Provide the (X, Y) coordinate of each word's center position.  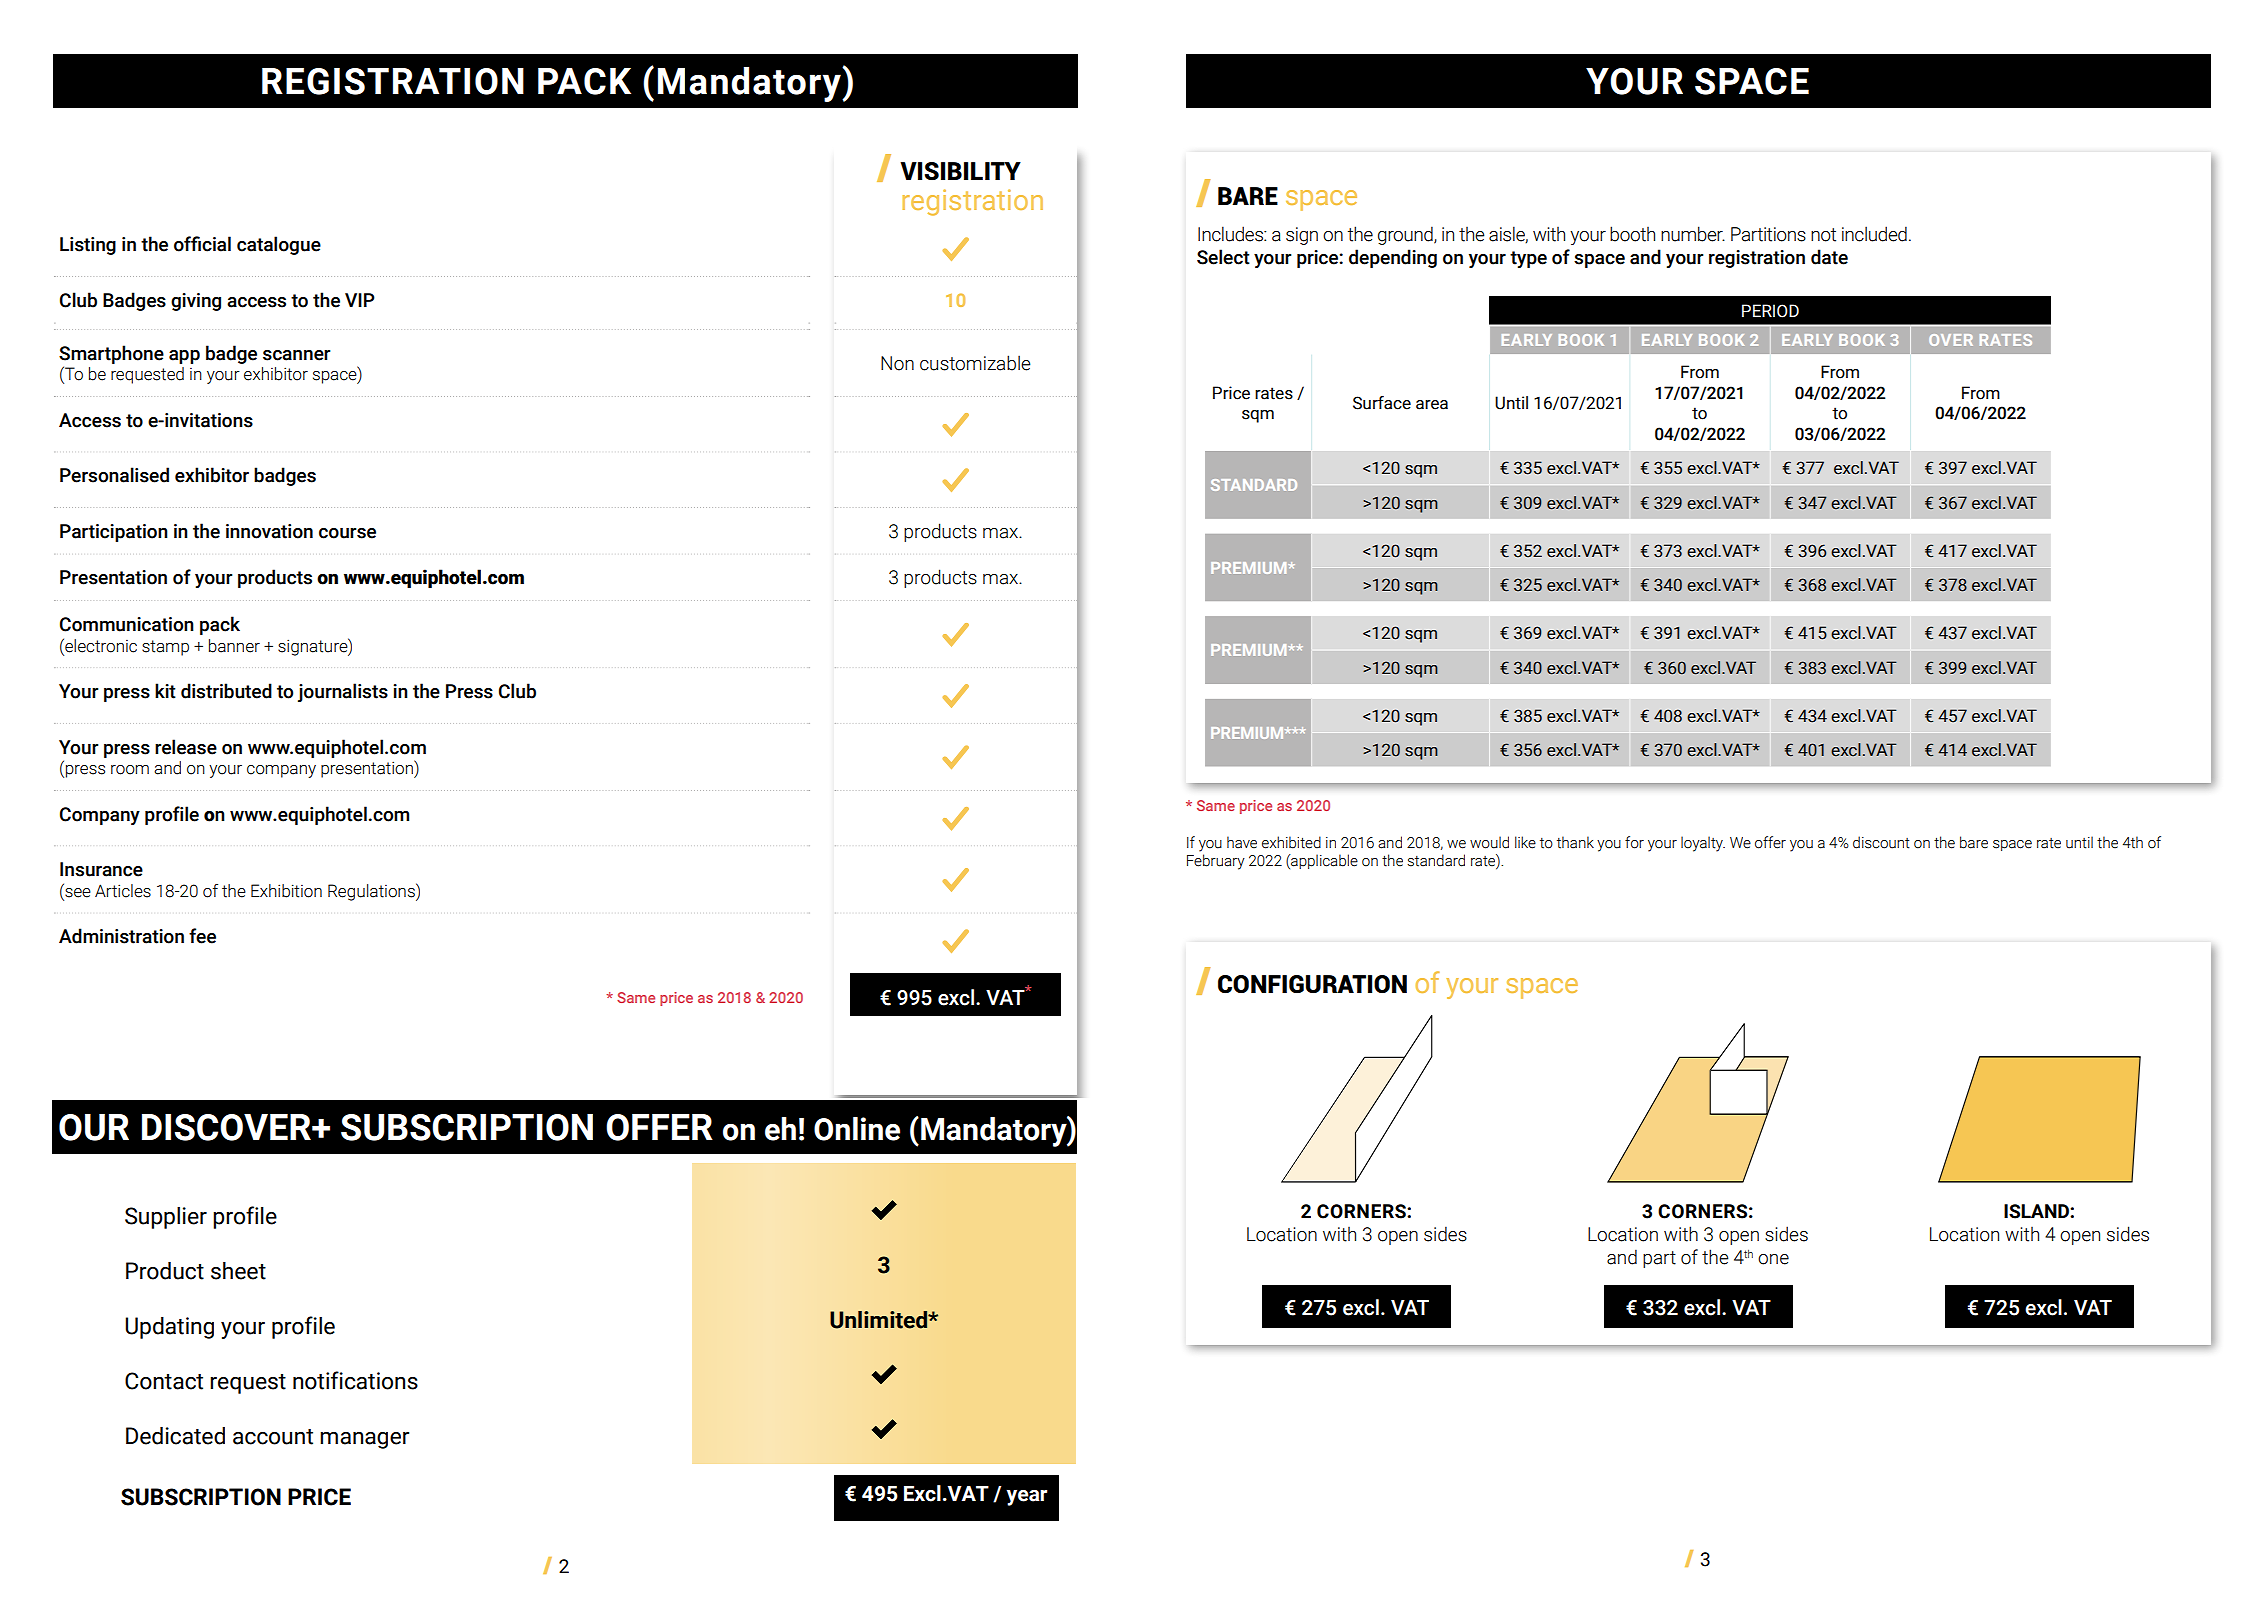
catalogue (279, 245)
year (1026, 1498)
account (273, 1437)
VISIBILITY (960, 171)
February (1216, 862)
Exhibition (286, 891)
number (1693, 234)
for (1634, 842)
